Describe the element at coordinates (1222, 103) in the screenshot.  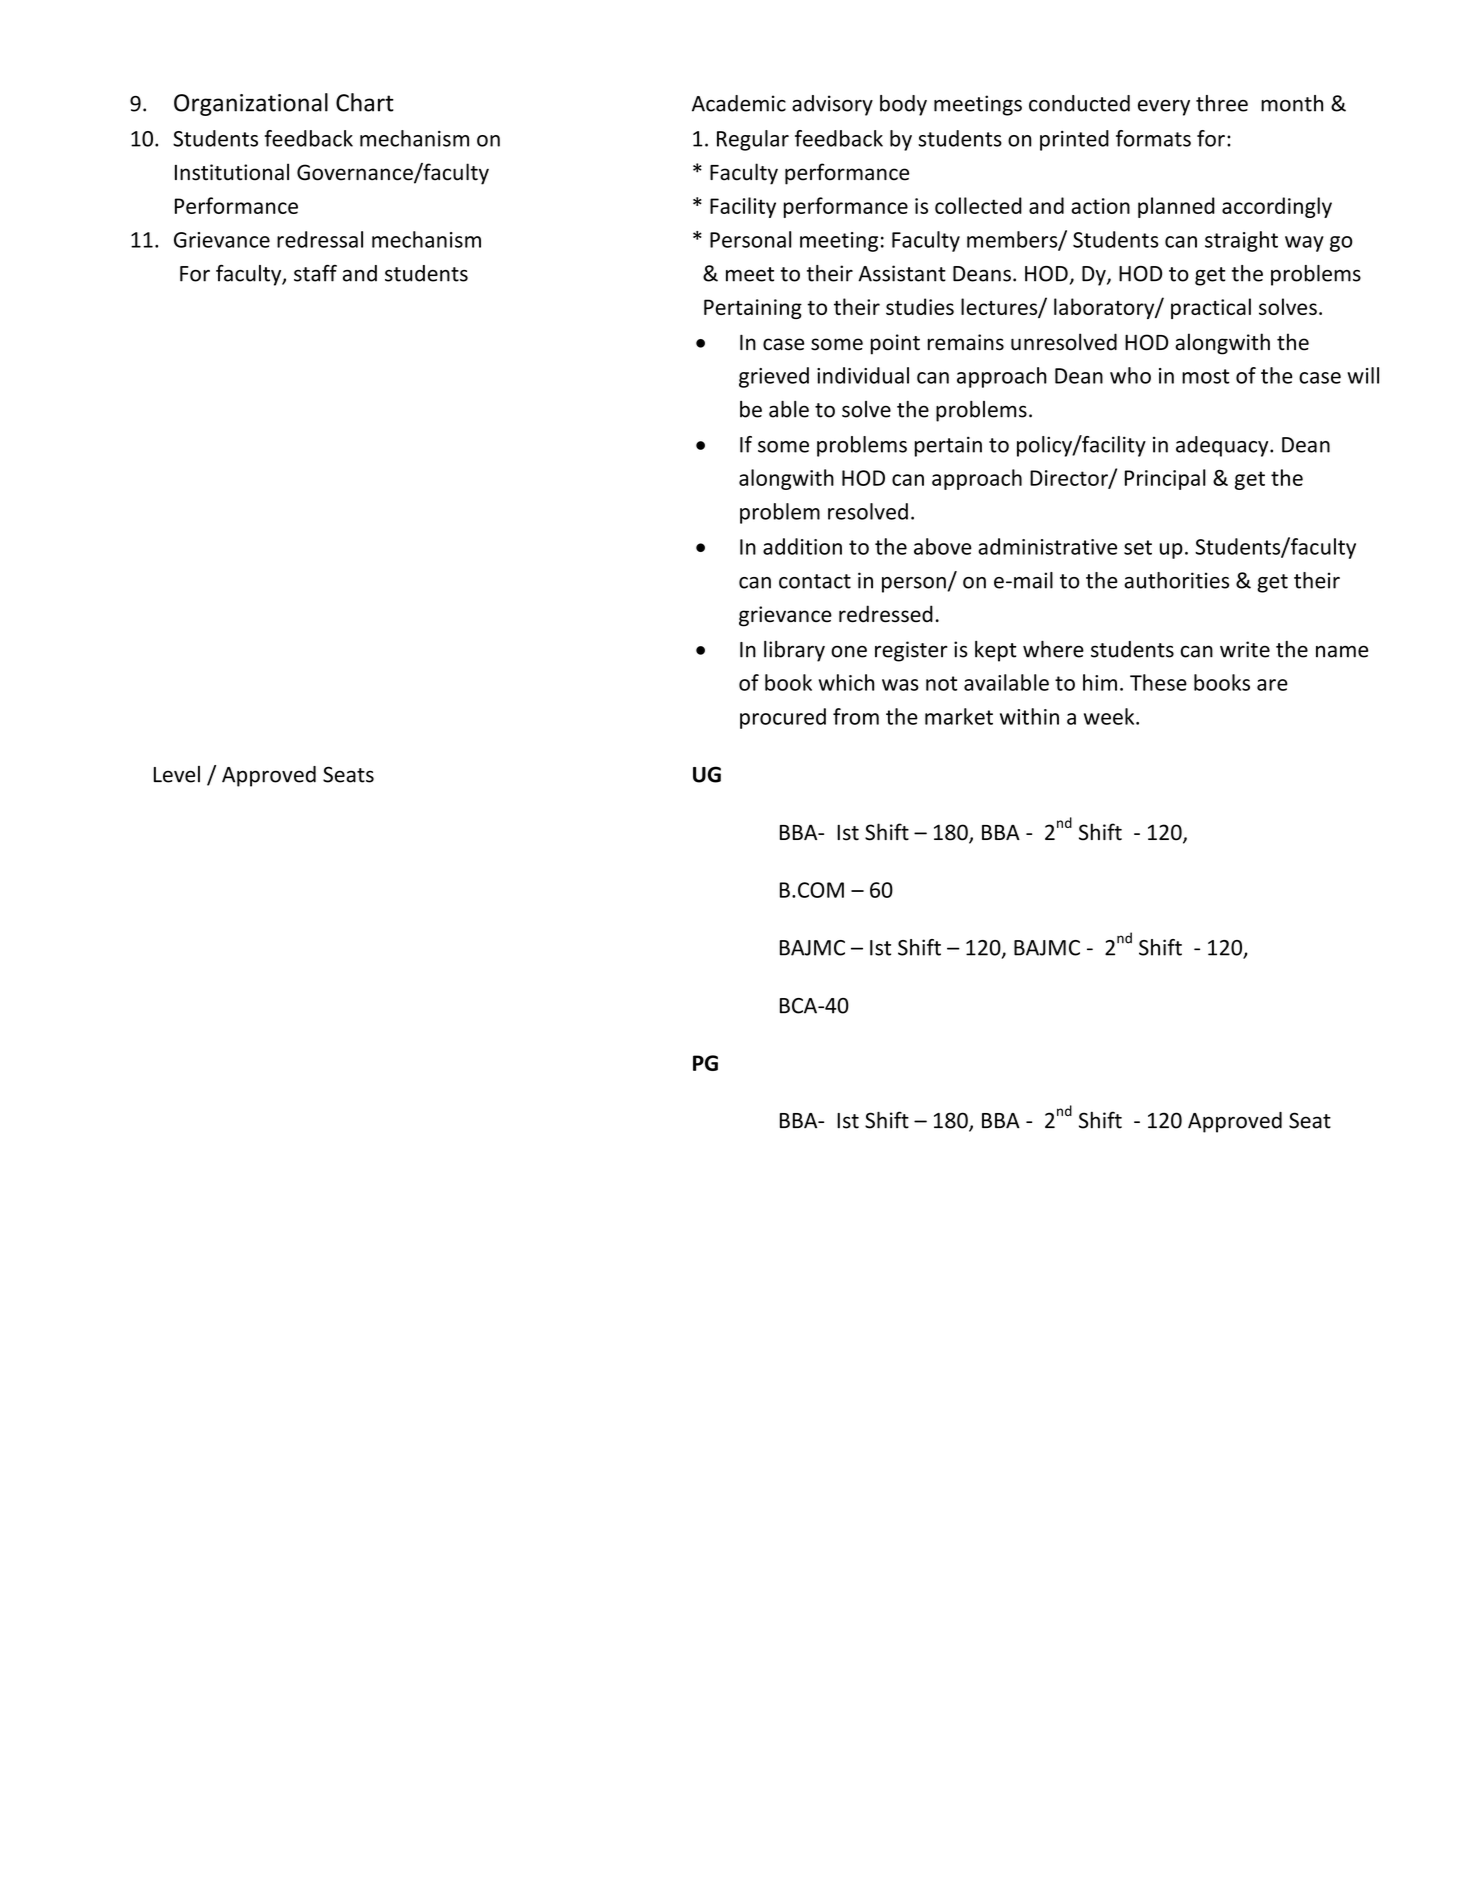
I see `three` at that location.
